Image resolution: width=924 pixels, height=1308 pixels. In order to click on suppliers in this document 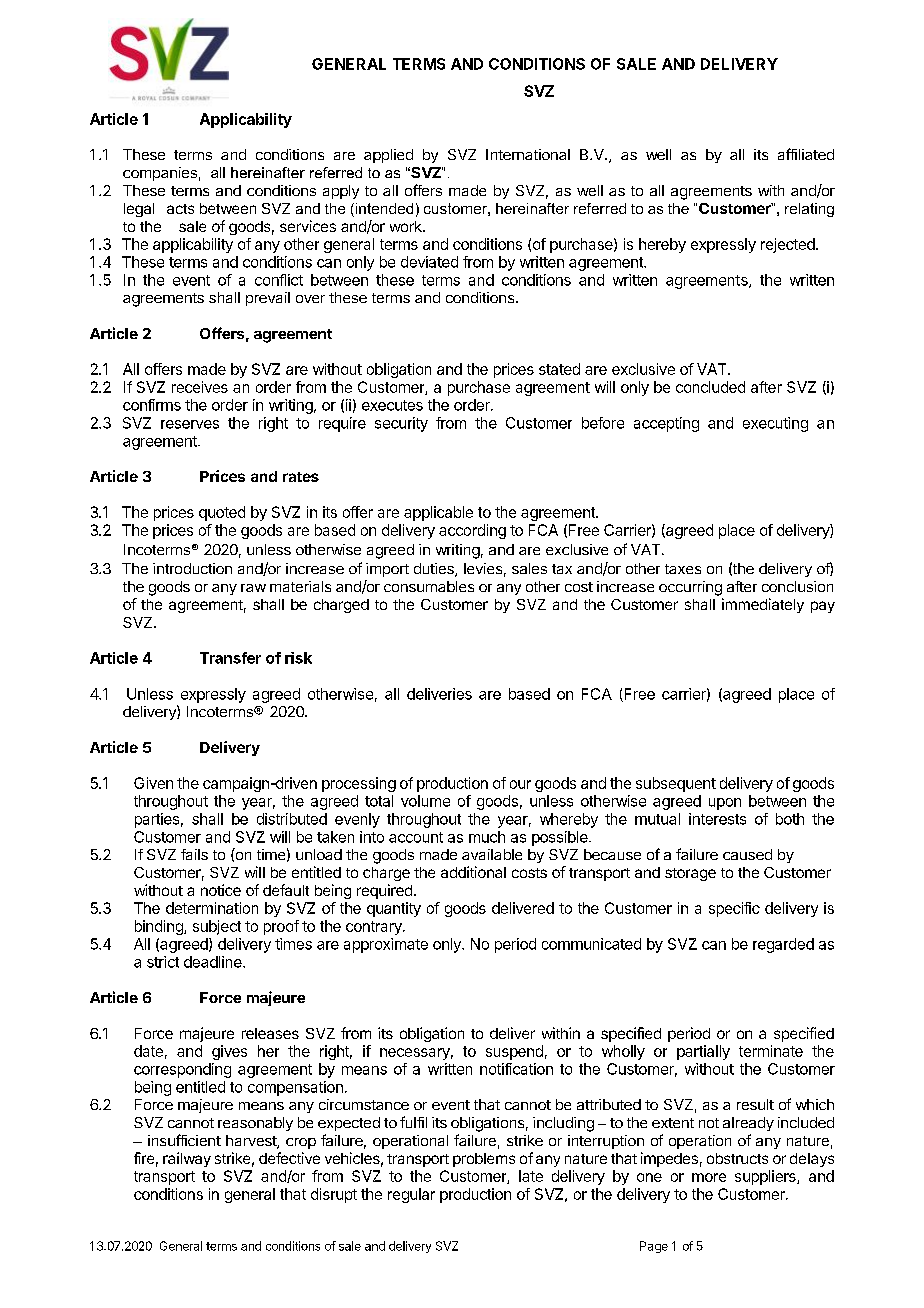, I will do `click(766, 1177)`.
